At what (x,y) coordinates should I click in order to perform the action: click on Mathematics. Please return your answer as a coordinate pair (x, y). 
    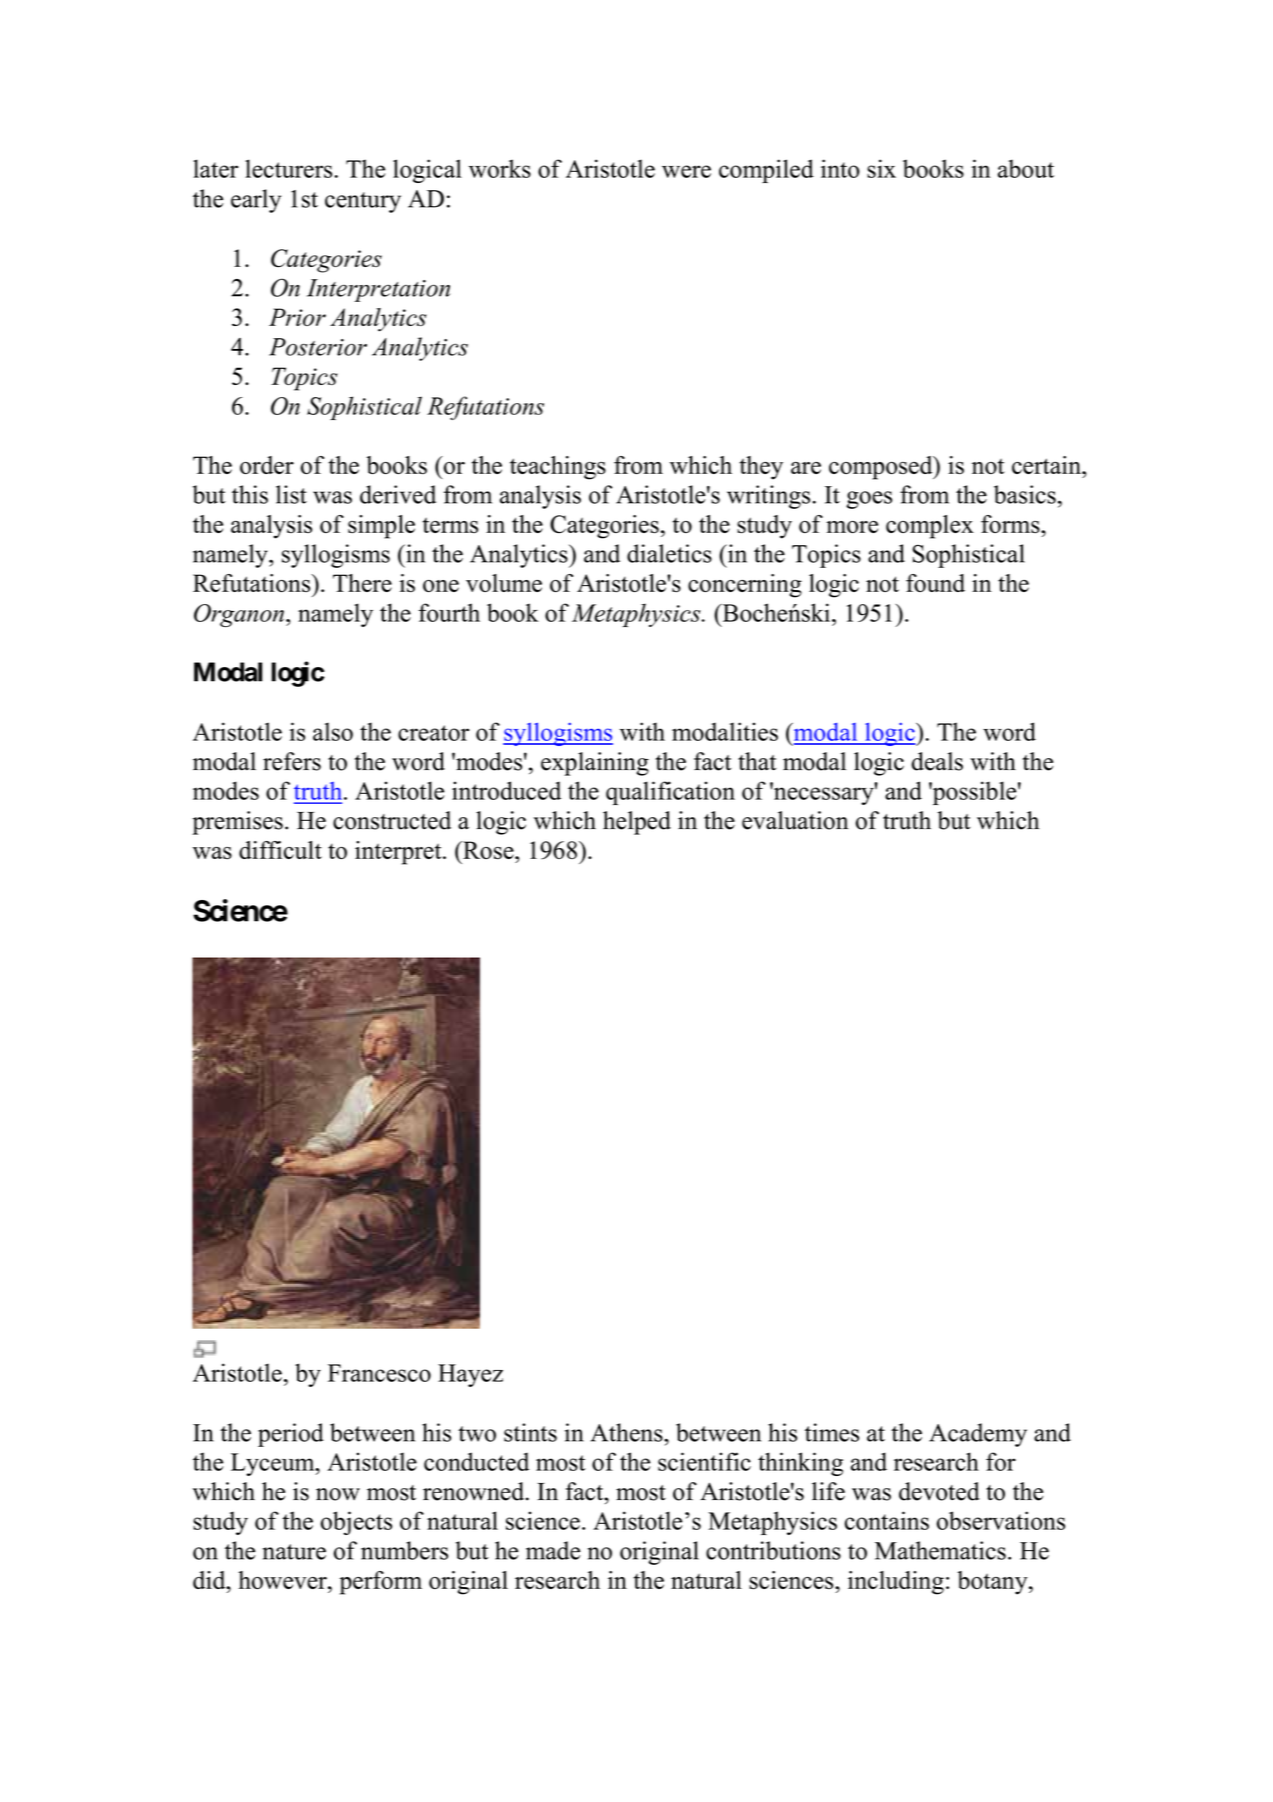
    Looking at the image, I should click on (940, 1550).
